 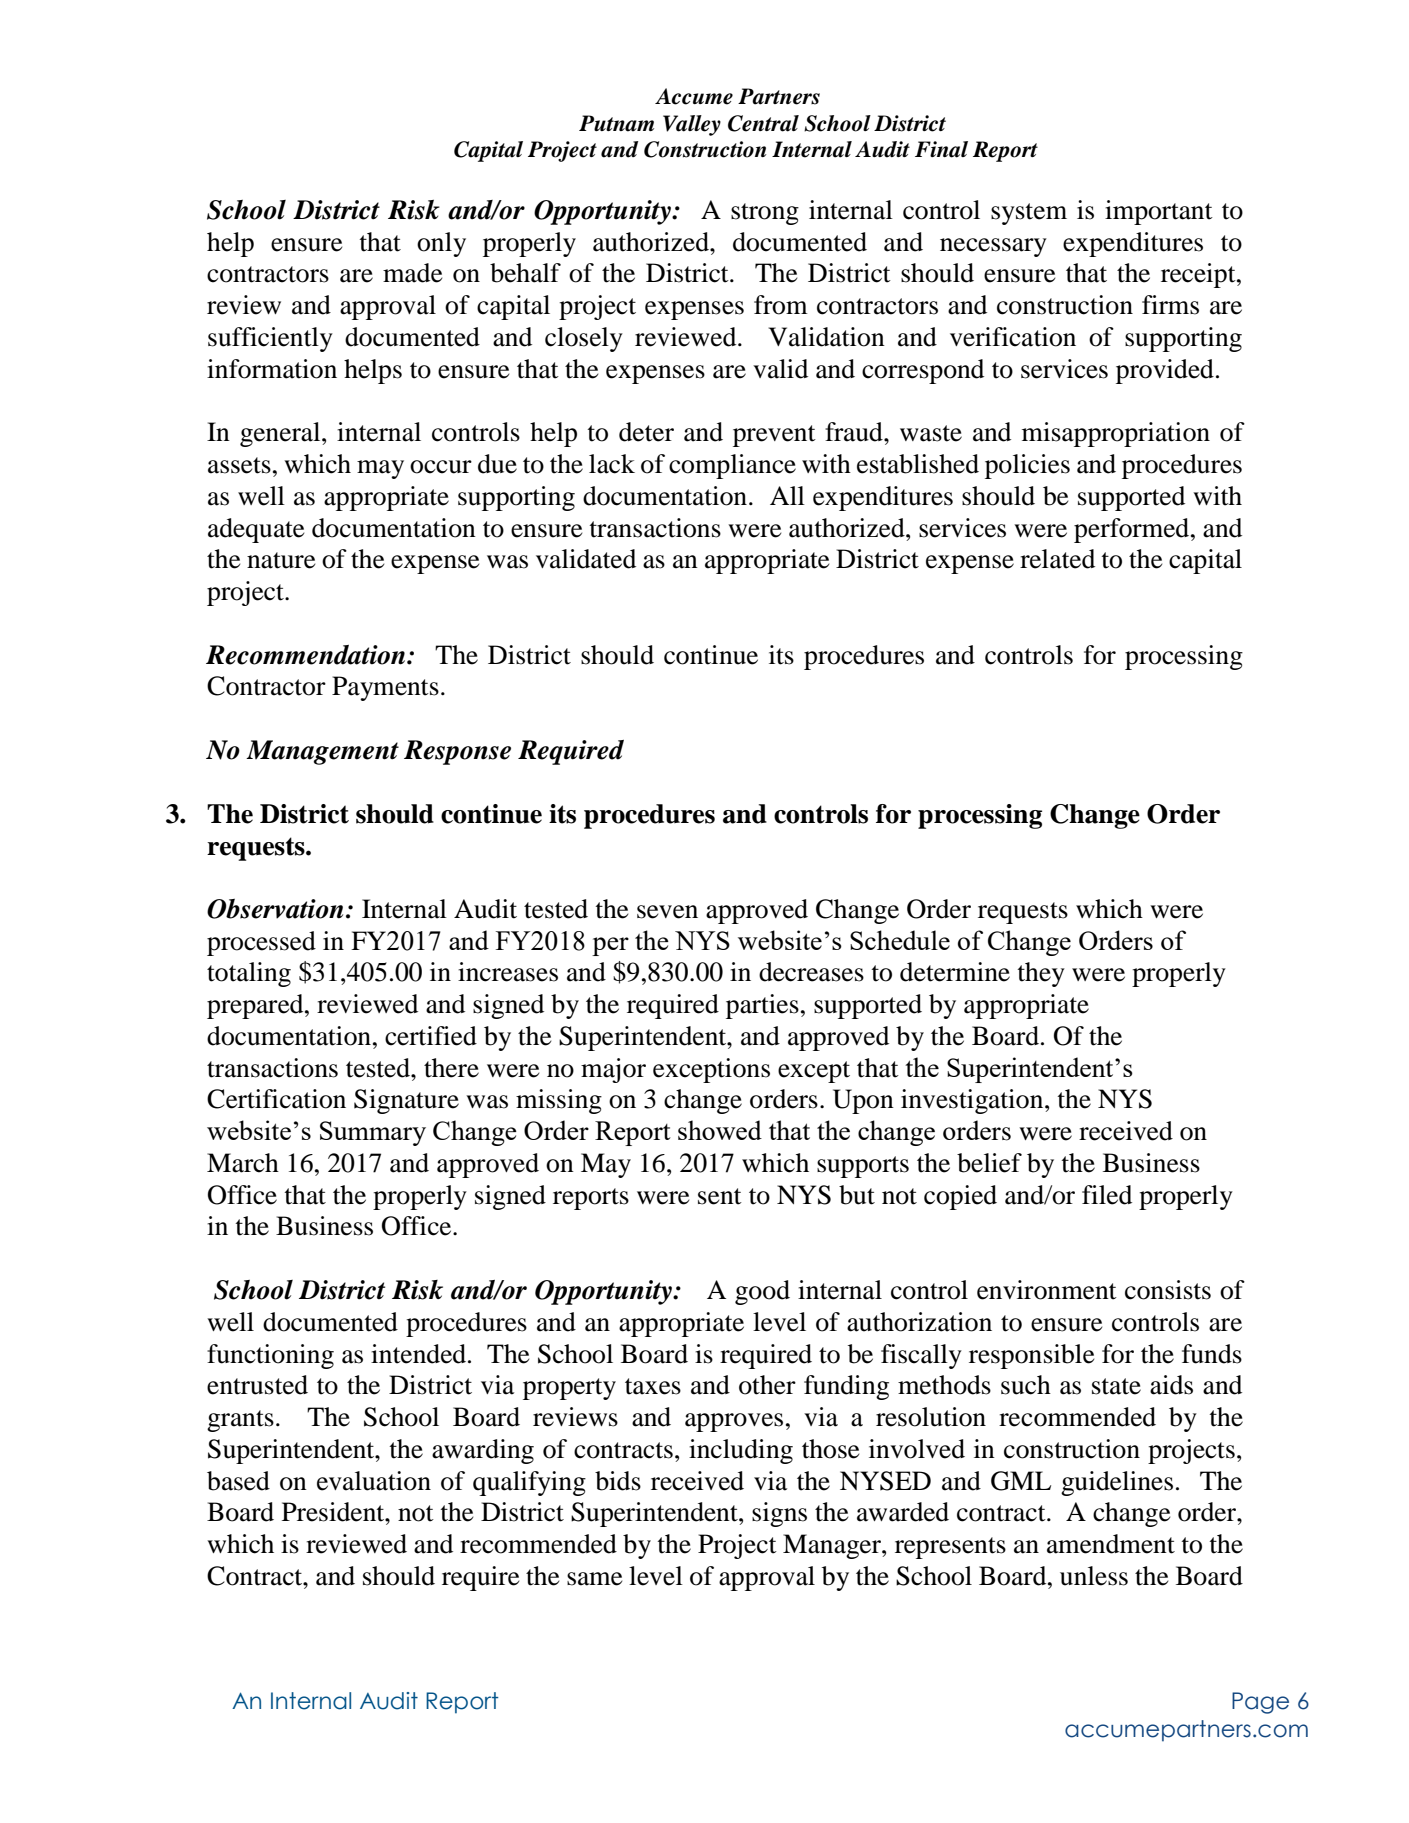 I want to click on important, so click(x=1159, y=212).
